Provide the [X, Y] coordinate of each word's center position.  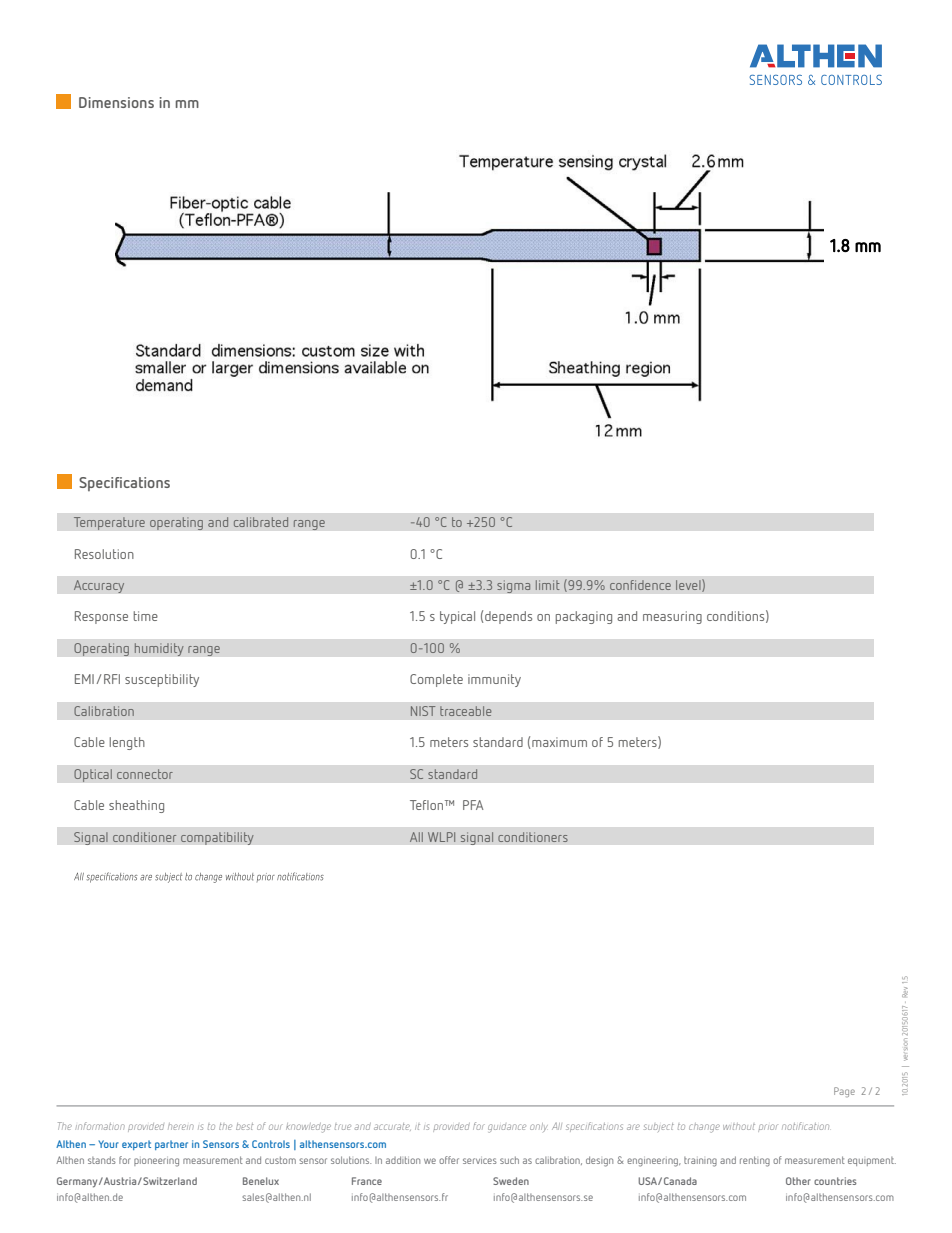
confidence [640, 585]
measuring [672, 617]
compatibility [217, 838]
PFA [473, 805]
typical [457, 617]
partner [171, 1145]
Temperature [109, 523]
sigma [514, 586]
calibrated [261, 522]
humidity [159, 649]
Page [844, 1092]
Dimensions [116, 102]
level [689, 585]
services [480, 1161]
